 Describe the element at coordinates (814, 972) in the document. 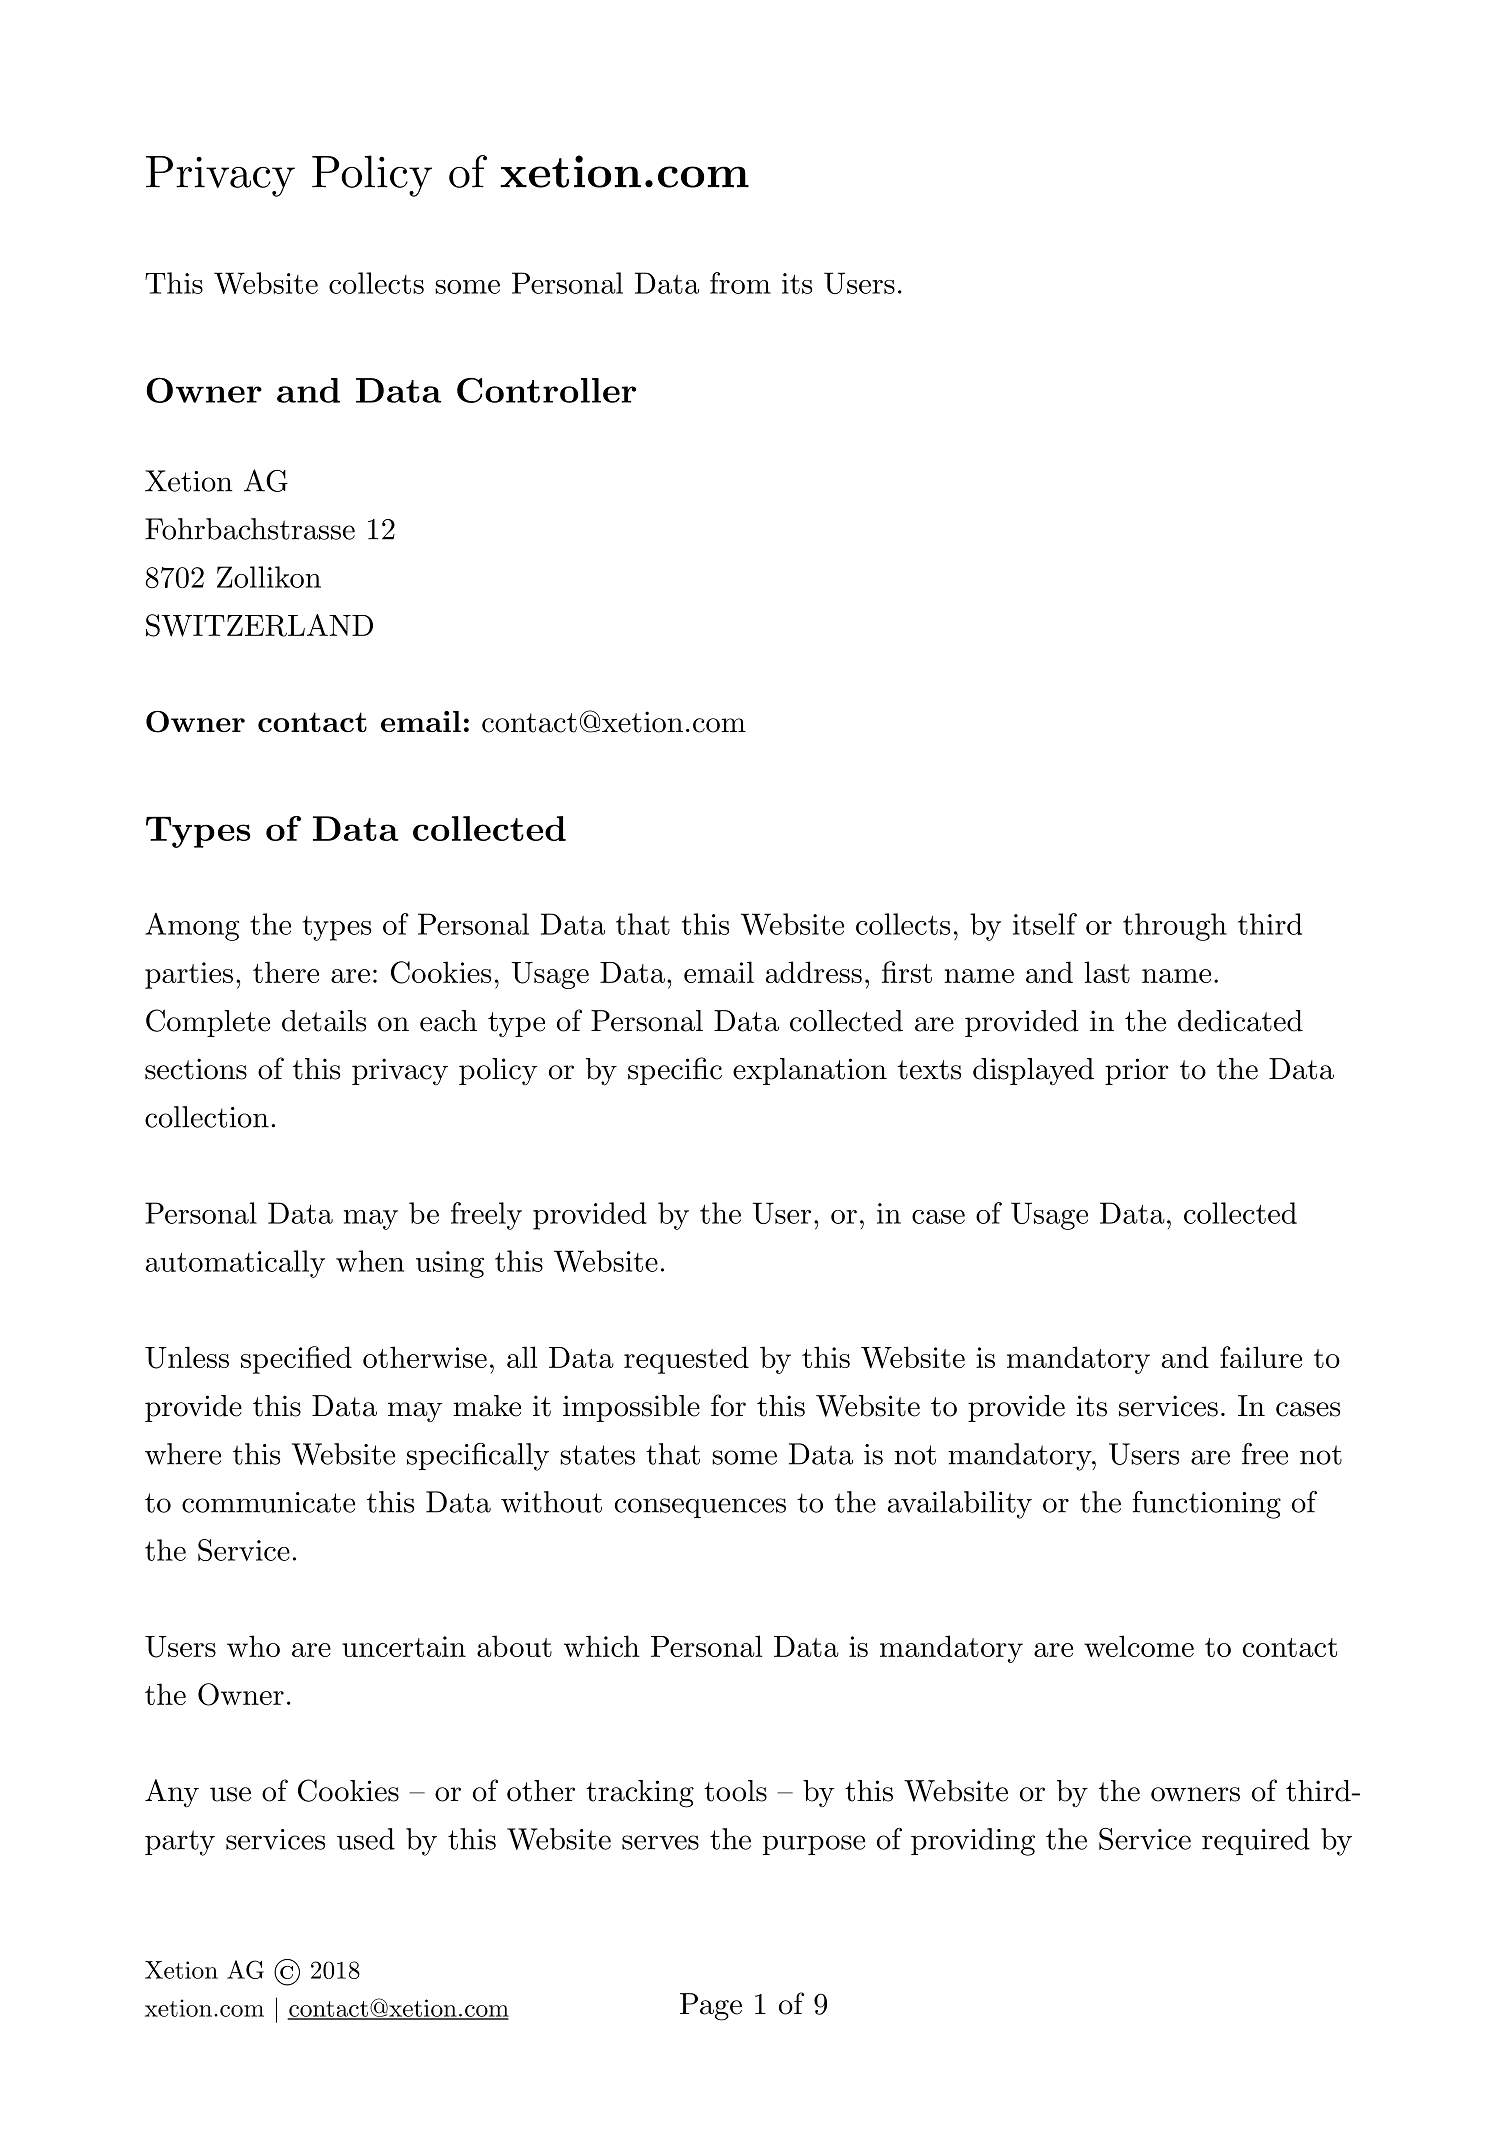

I see `address` at that location.
